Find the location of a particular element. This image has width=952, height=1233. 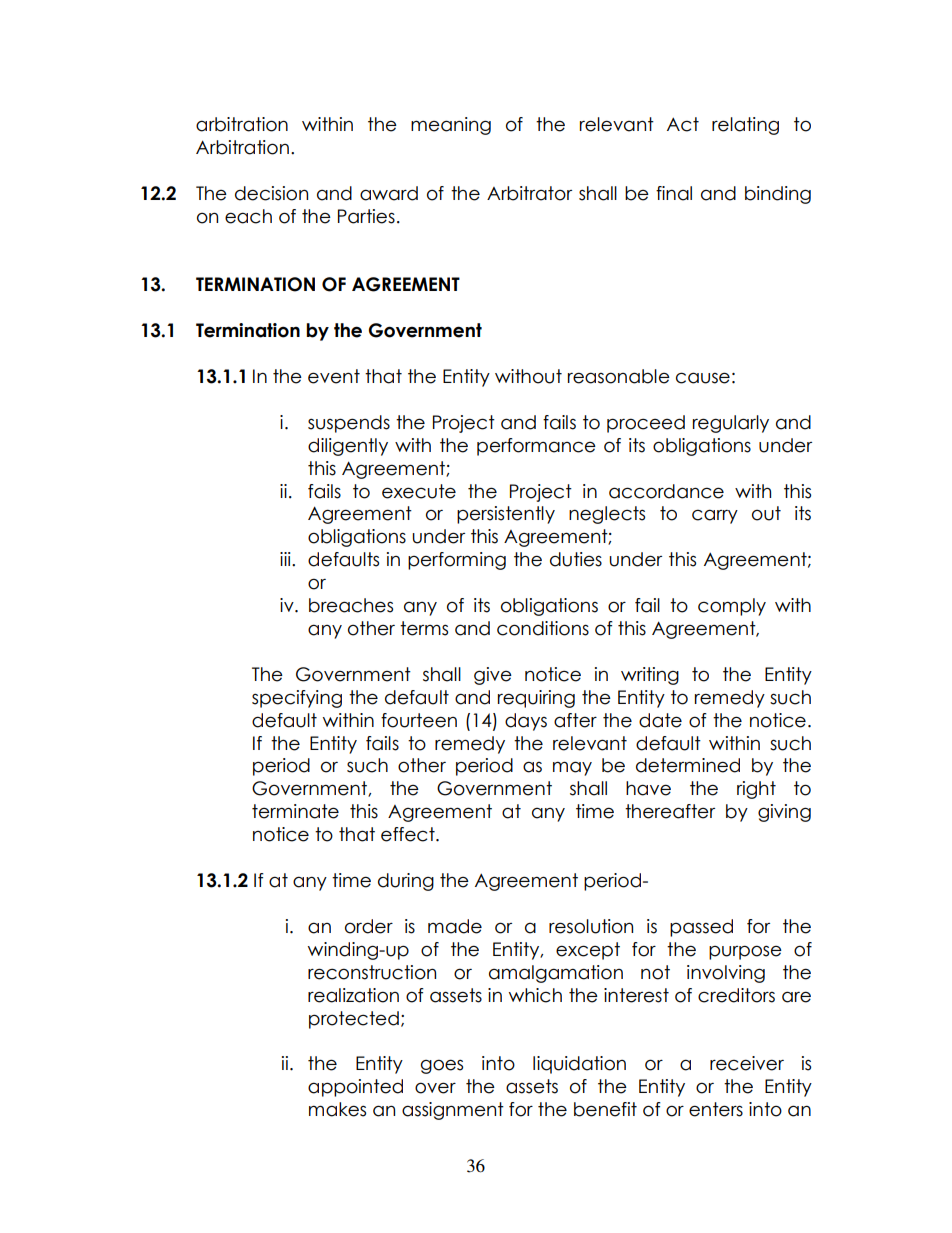

conditions is located at coordinates (543, 628).
